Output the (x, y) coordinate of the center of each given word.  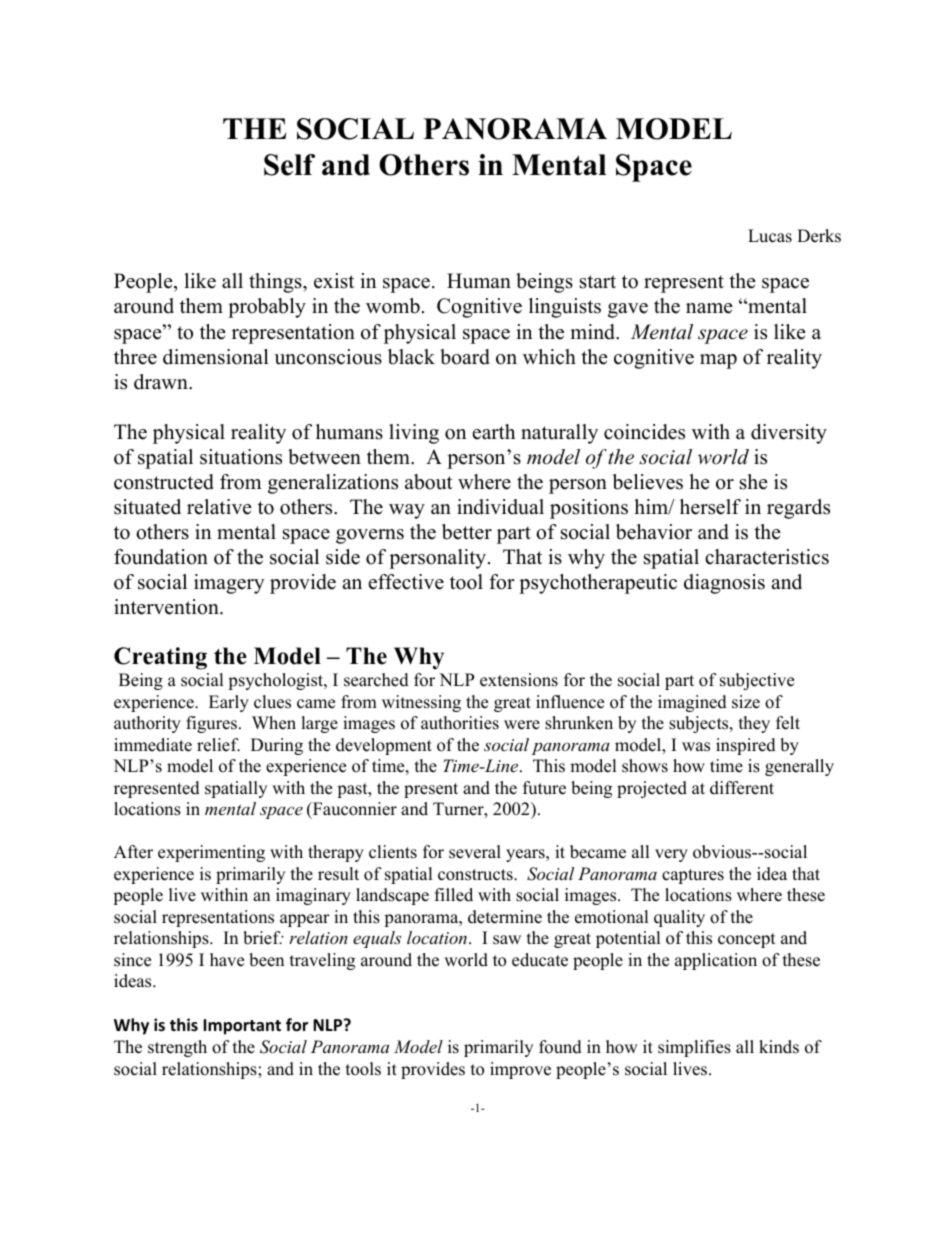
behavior (654, 532)
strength (177, 1048)
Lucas (770, 236)
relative (219, 507)
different (742, 788)
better (467, 532)
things (276, 283)
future (544, 788)
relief (218, 745)
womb (393, 306)
